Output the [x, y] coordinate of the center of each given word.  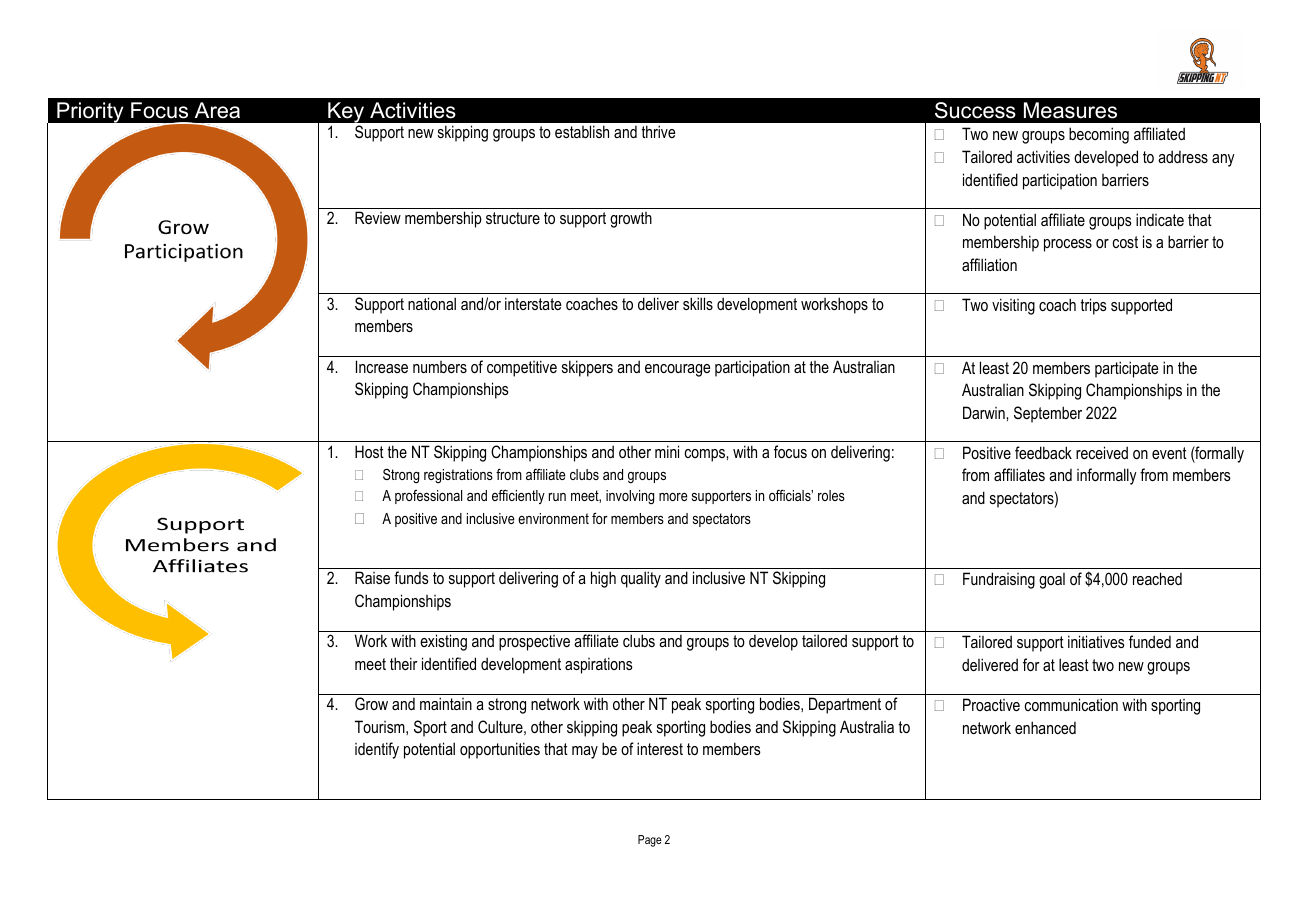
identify [377, 750]
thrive [658, 131]
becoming [1099, 135]
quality [641, 579]
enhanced [1045, 727]
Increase [382, 366]
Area [217, 110]
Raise [372, 577]
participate [1126, 369]
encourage [677, 370]
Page [650, 841]
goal [1052, 581]
